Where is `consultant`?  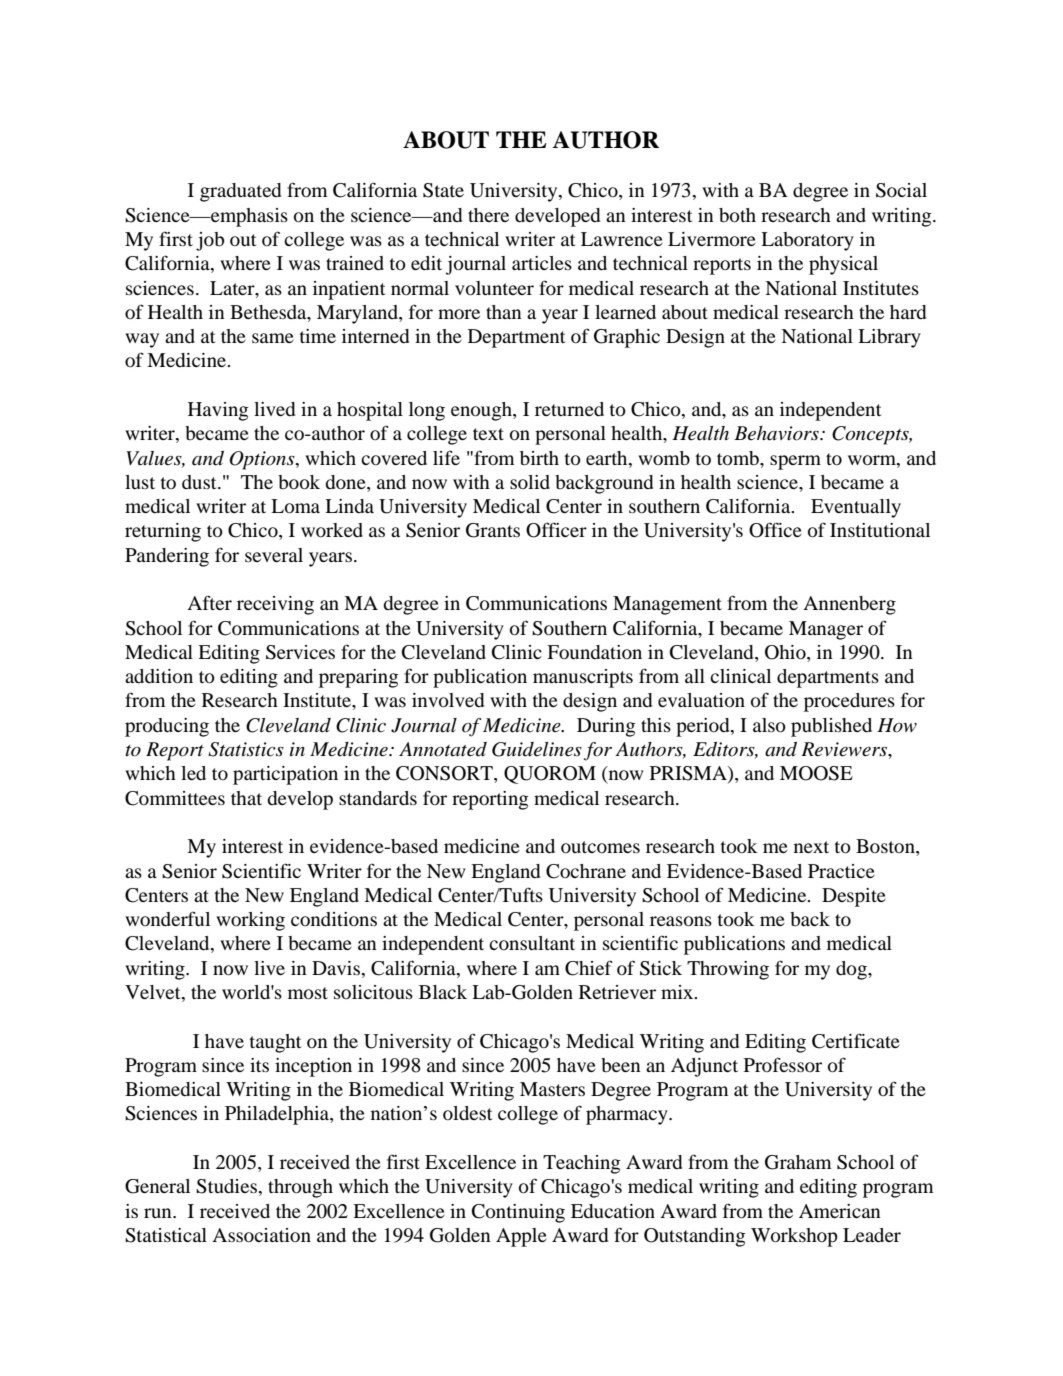 consultant is located at coordinates (532, 943).
